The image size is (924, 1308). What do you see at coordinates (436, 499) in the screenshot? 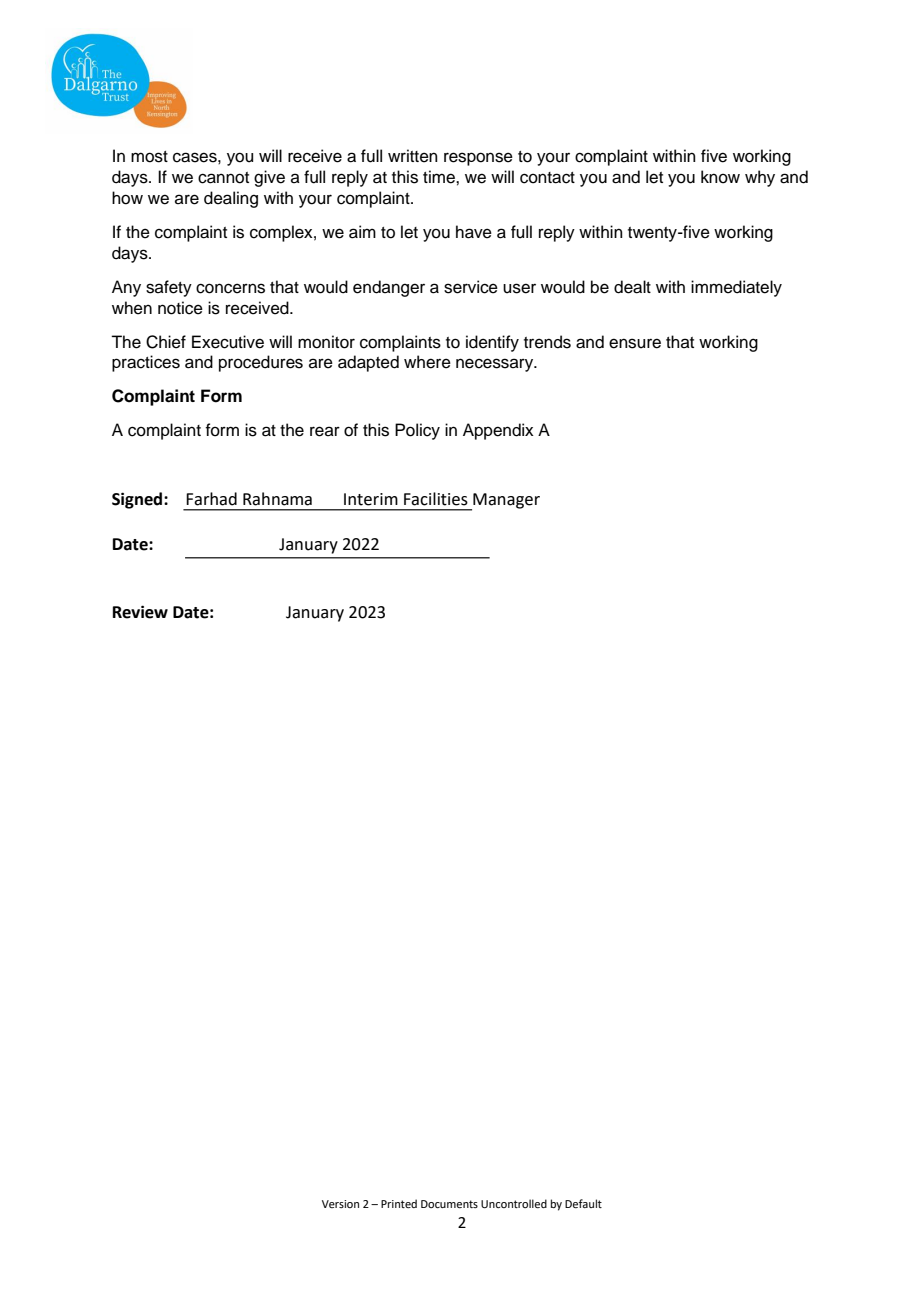
I see `Facilities` at bounding box center [436, 499].
